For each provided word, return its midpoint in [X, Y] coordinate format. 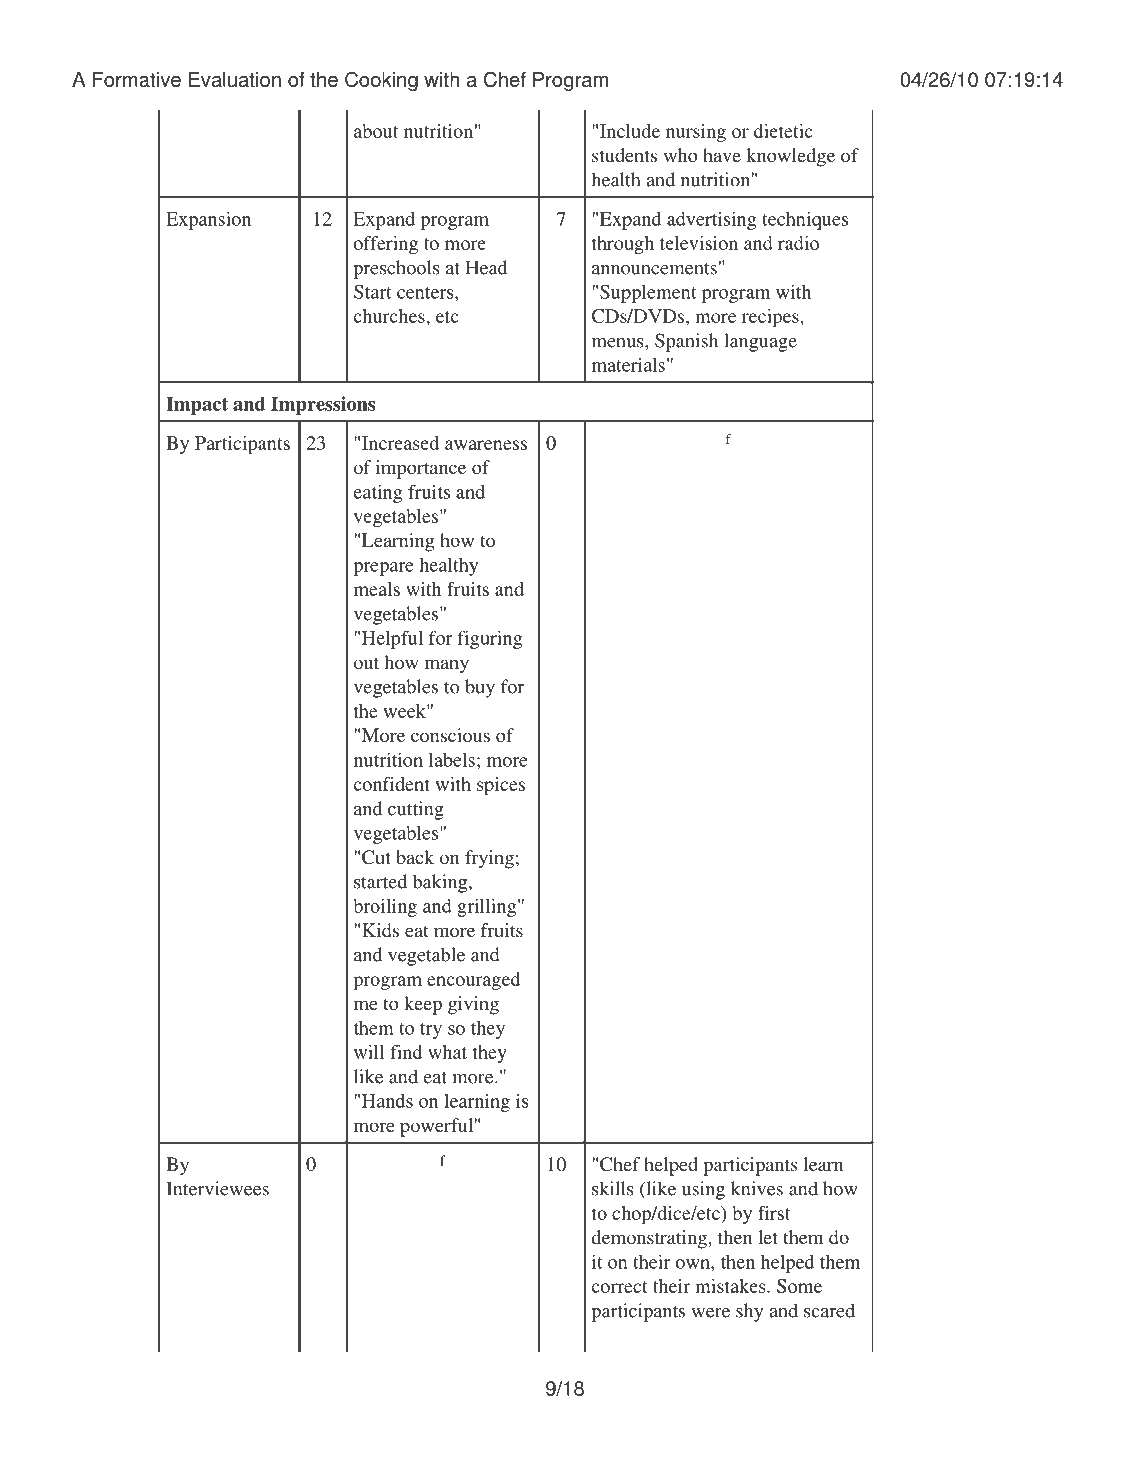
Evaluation [235, 79]
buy [480, 688]
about [376, 131]
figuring [489, 640]
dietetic [783, 131]
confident [391, 784]
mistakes [731, 1286]
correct [619, 1287]
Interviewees [218, 1188]
